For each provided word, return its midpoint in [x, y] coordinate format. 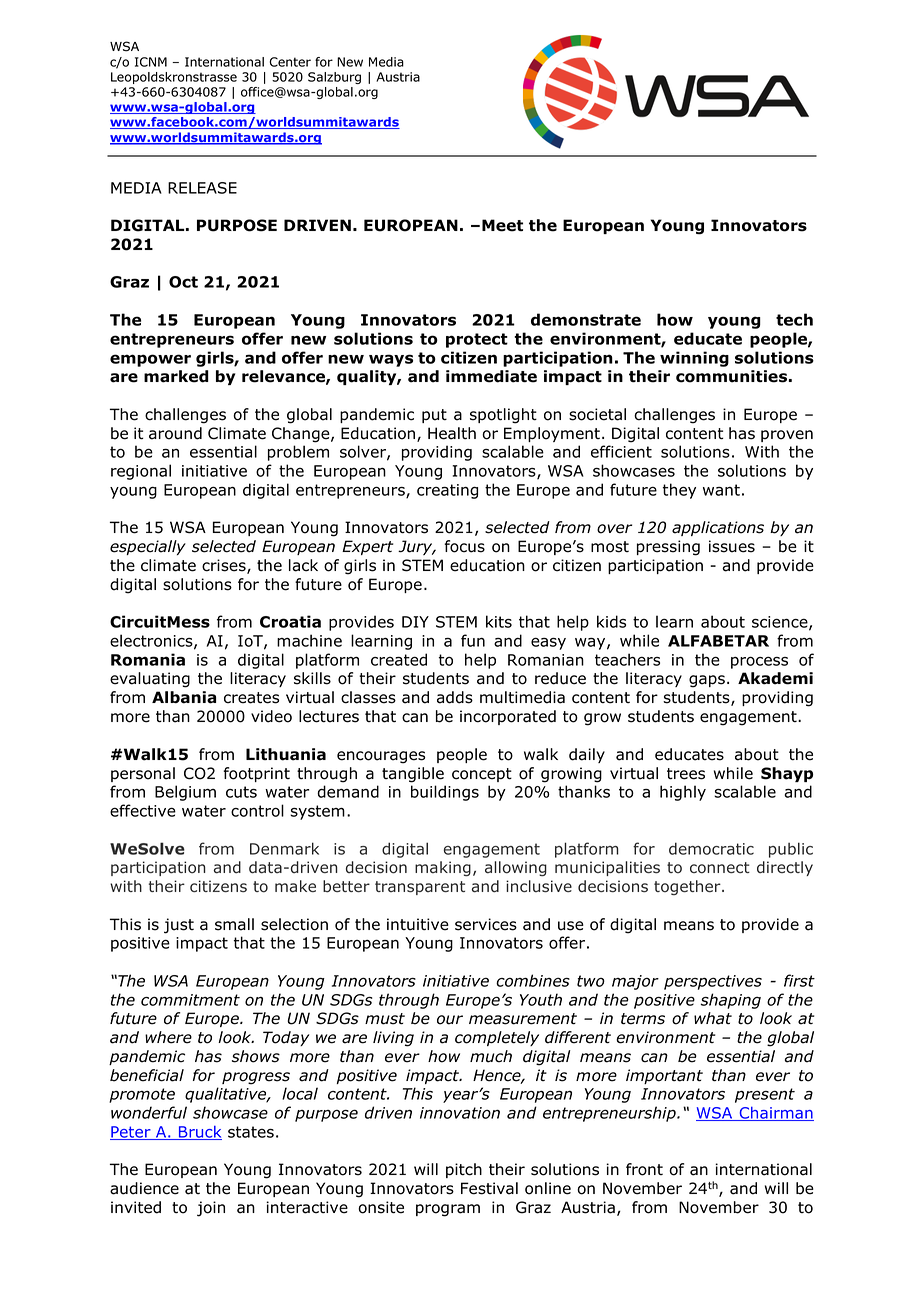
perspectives [713, 982]
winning [694, 359]
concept [482, 775]
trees [686, 774]
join [211, 1209]
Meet [502, 225]
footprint [256, 774]
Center [290, 62]
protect [477, 340]
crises [225, 566]
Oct [183, 282]
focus [464, 546]
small [234, 924]
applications [718, 528]
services [486, 924]
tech [794, 319]
